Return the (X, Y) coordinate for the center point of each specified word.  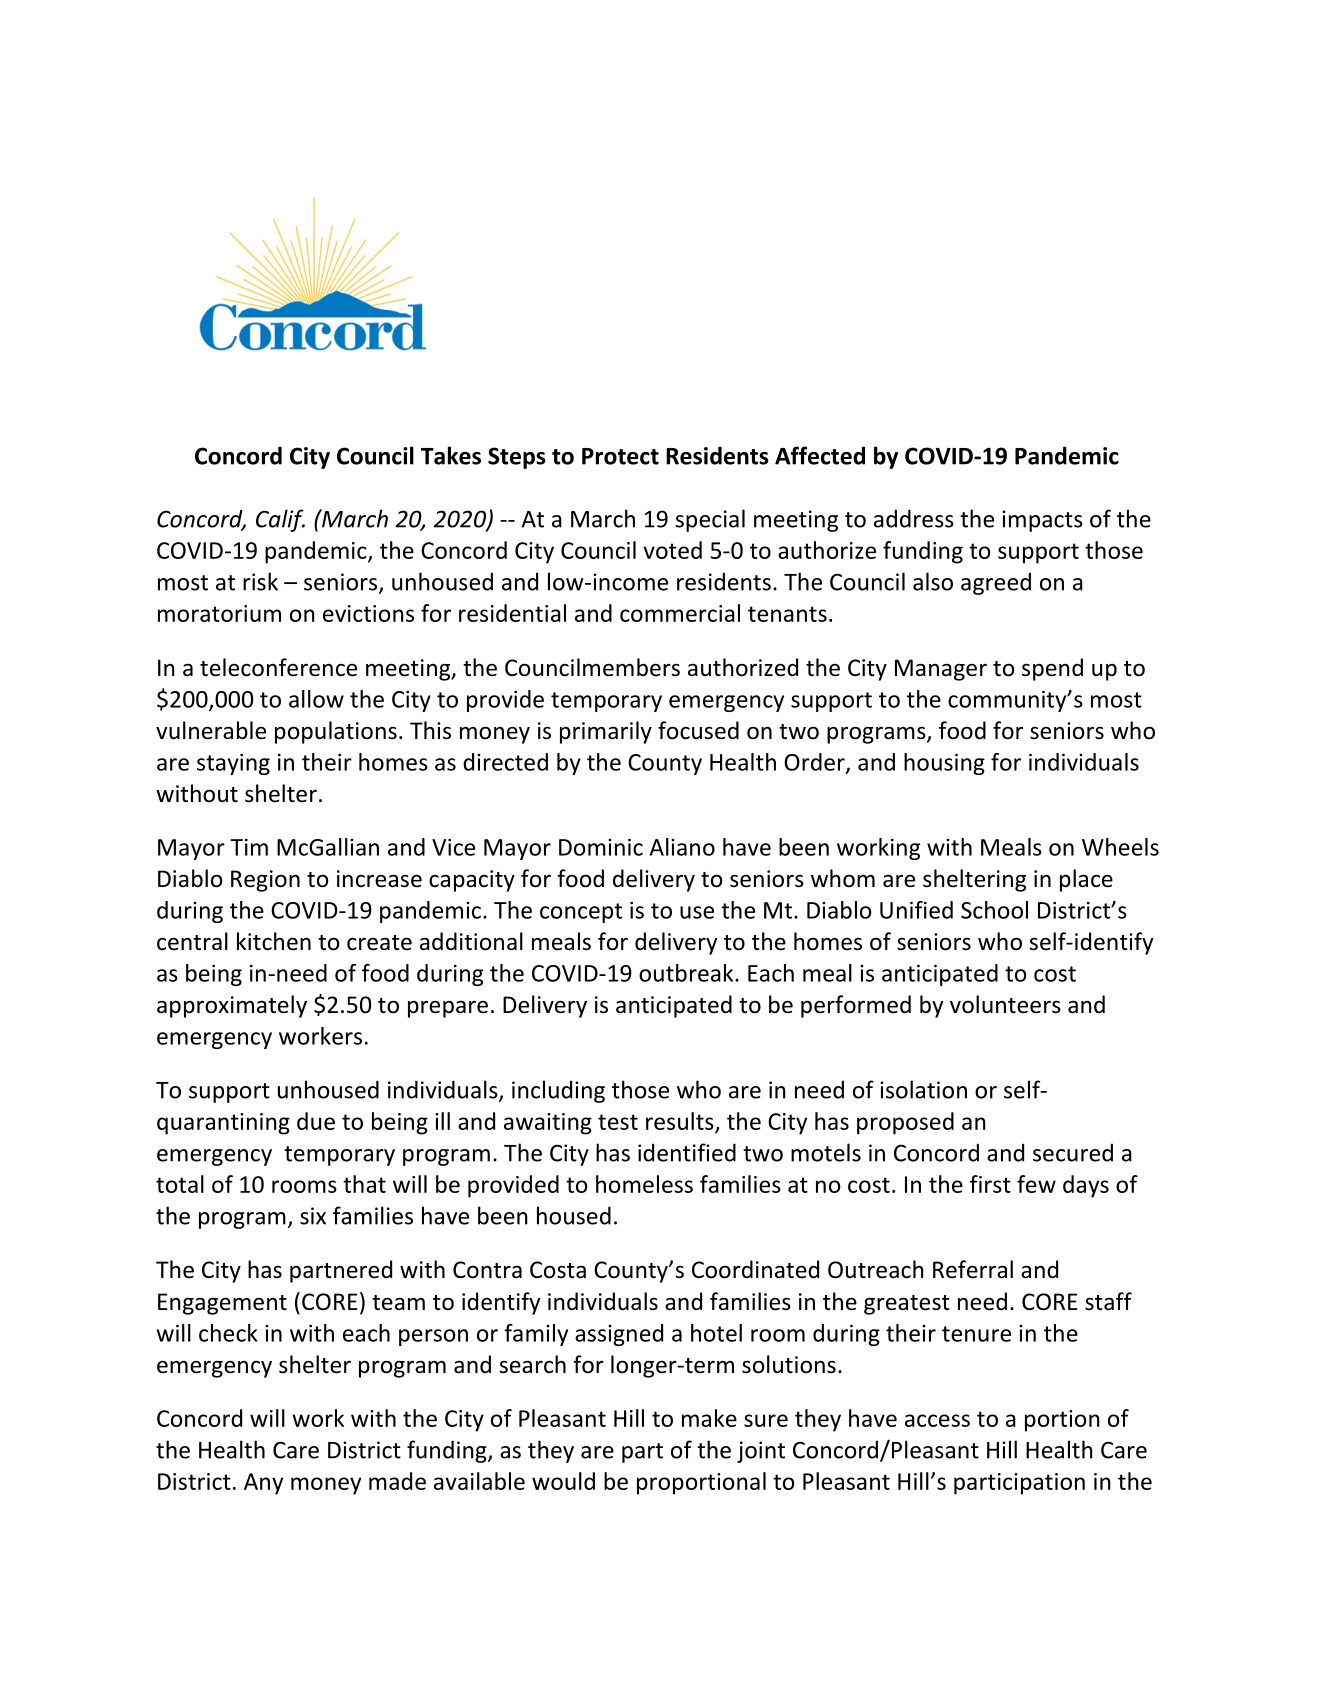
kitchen (274, 941)
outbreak (687, 973)
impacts (1042, 521)
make (709, 1418)
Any (263, 1484)
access (937, 1420)
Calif (280, 520)
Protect (620, 456)
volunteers (1005, 1004)
